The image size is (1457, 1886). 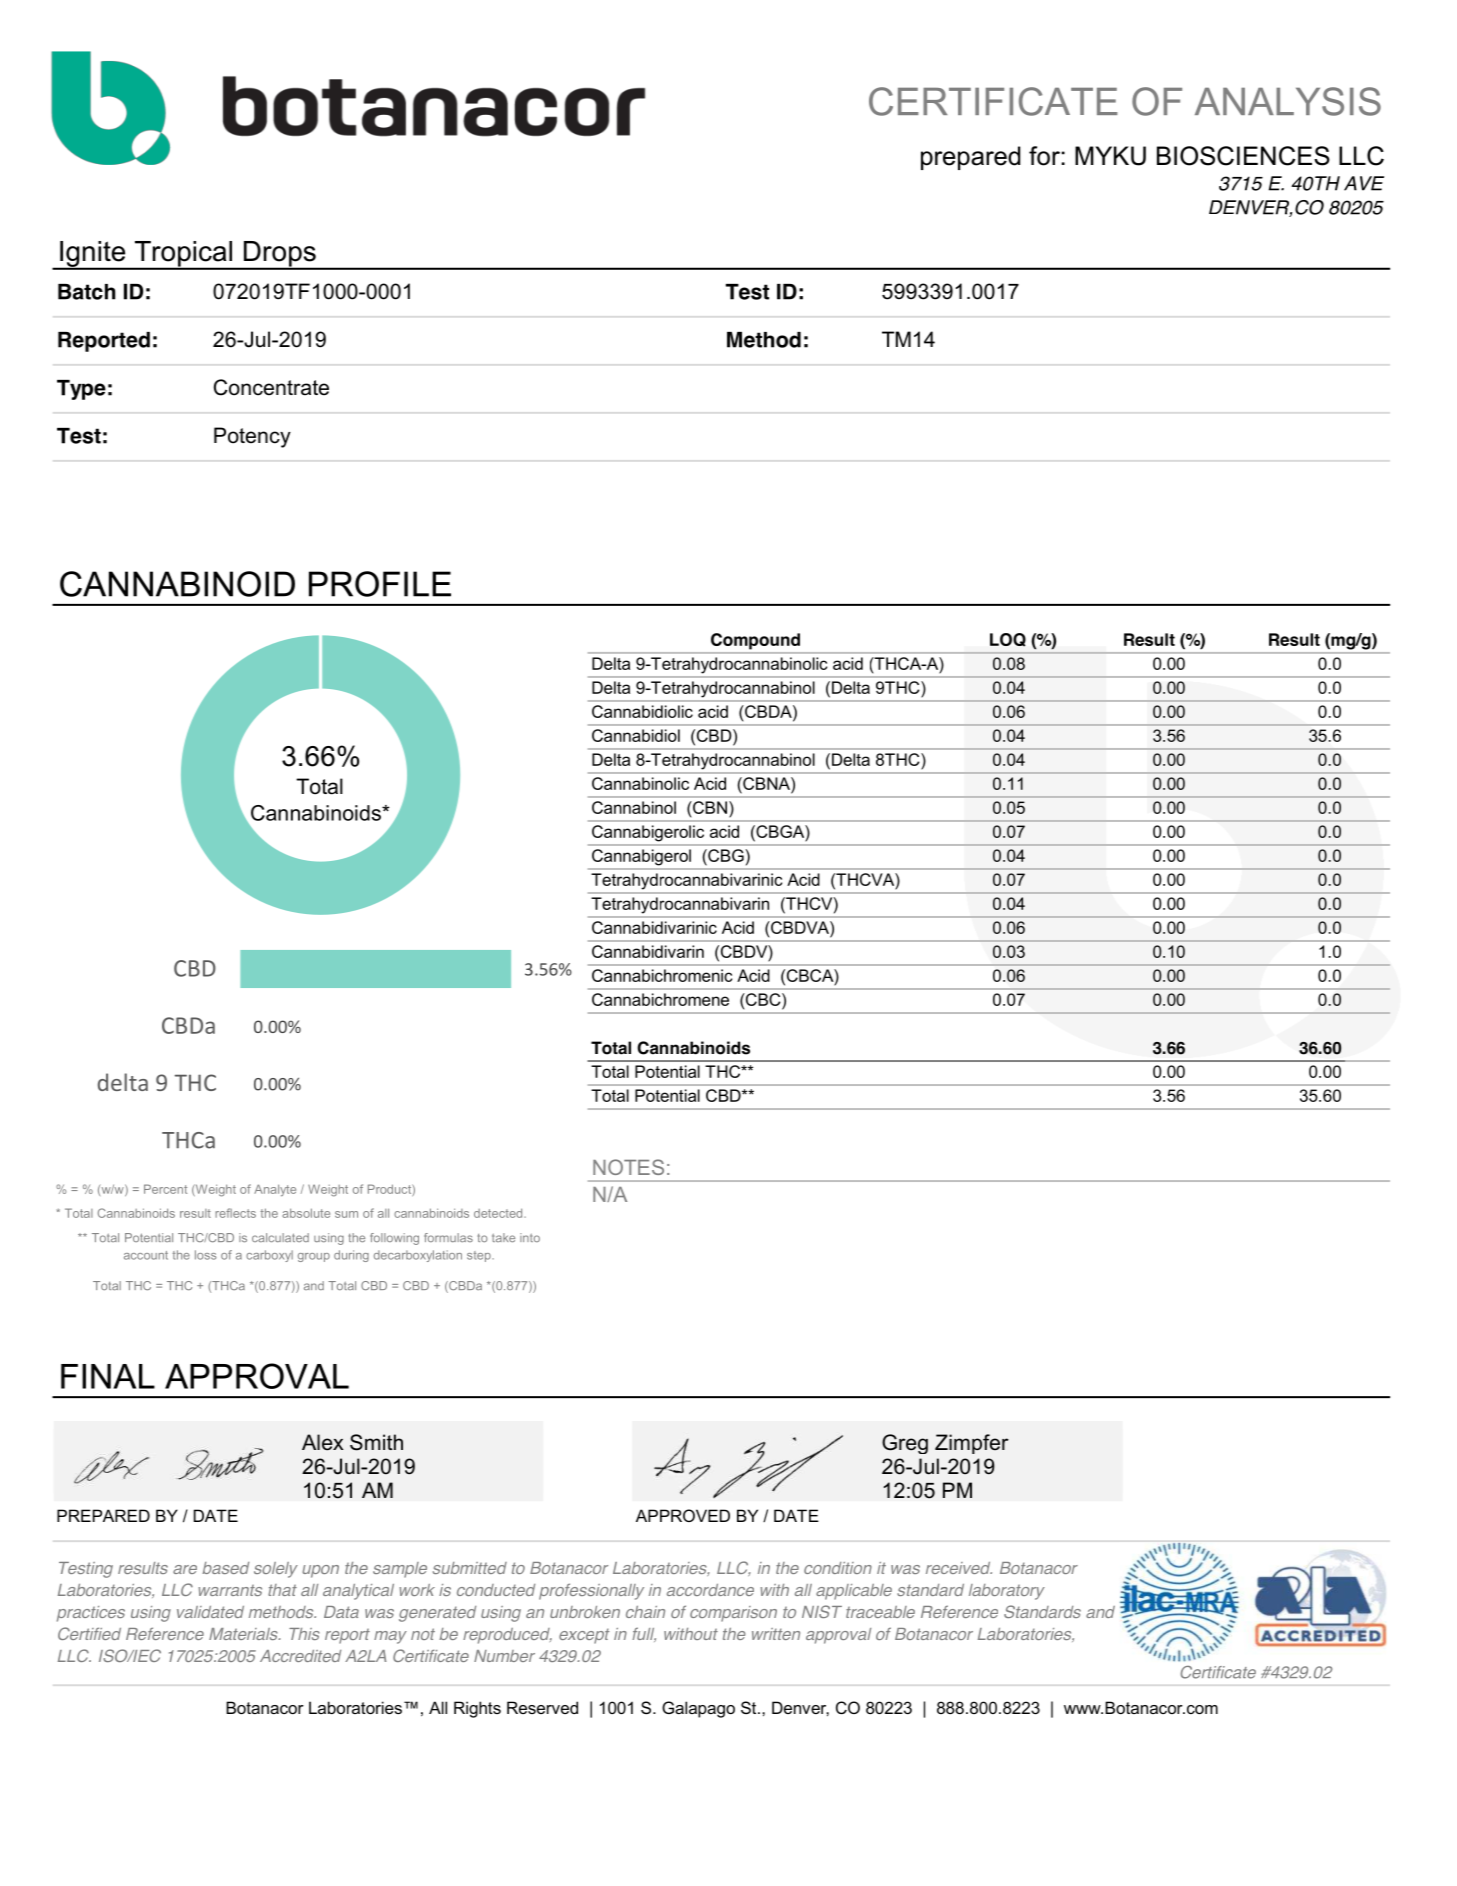 I want to click on AVE, so click(x=1364, y=183).
